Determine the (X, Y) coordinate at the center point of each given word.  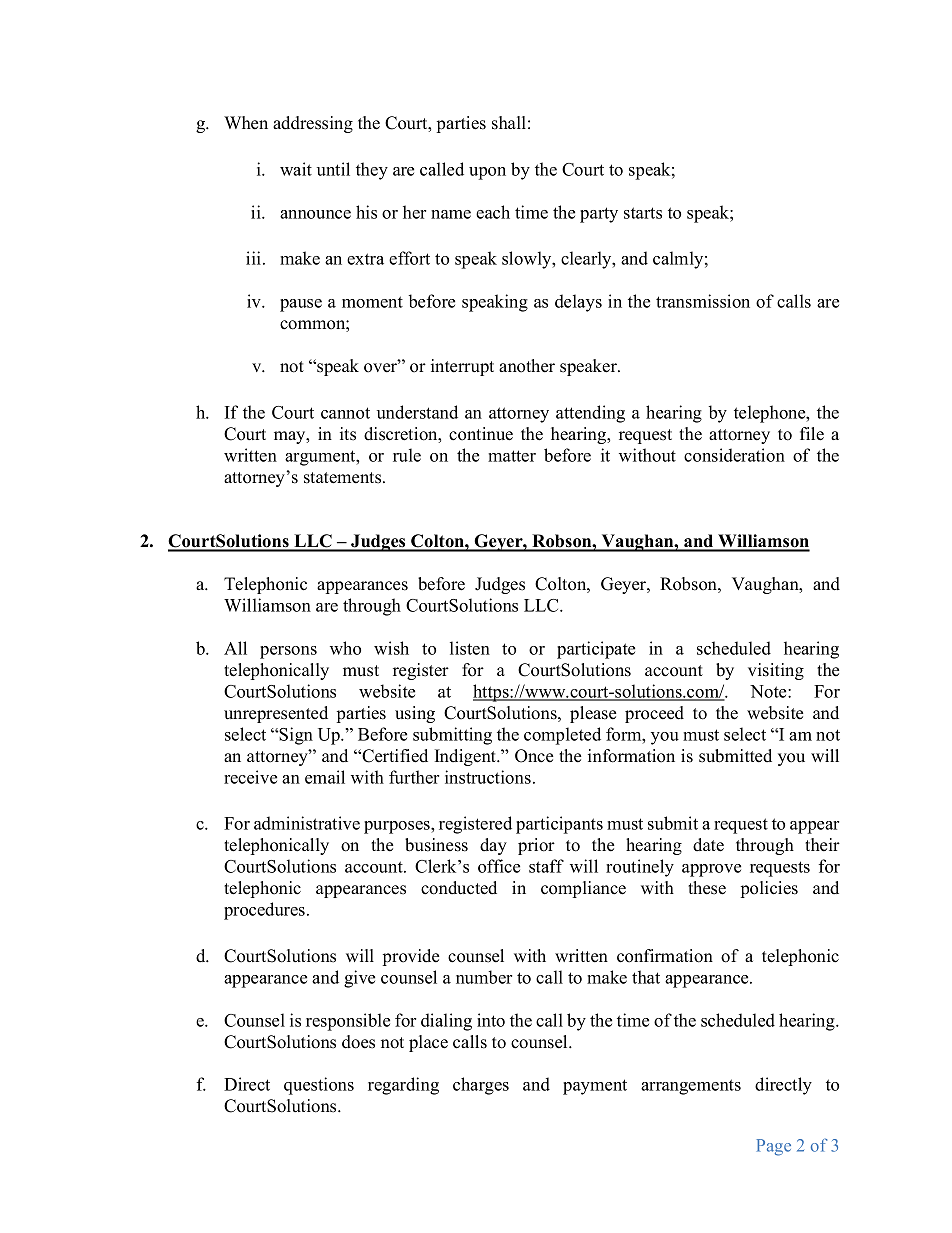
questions (319, 1086)
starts (643, 213)
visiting (776, 671)
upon (487, 173)
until (333, 169)
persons (288, 652)
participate (596, 650)
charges (481, 1086)
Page (774, 1147)
